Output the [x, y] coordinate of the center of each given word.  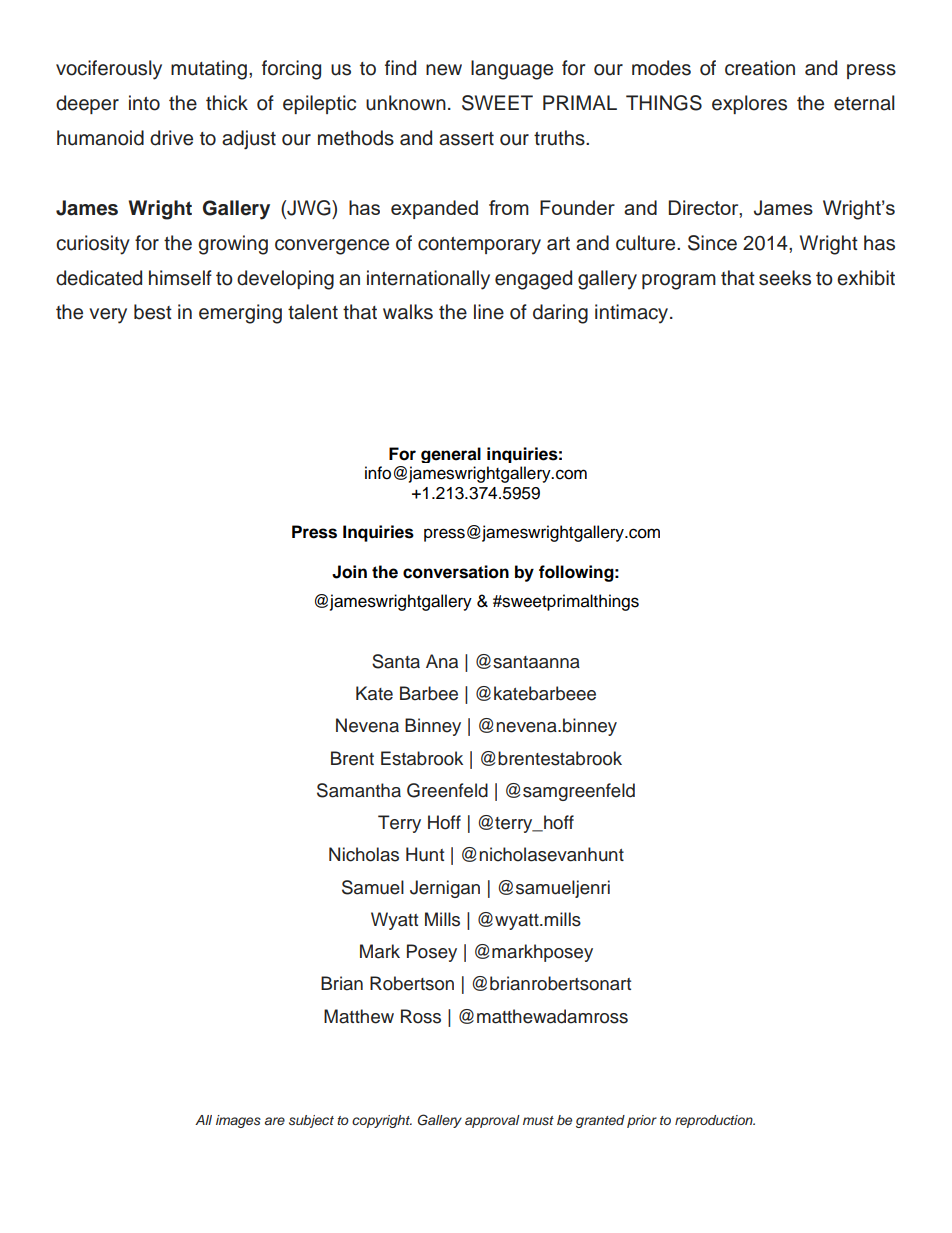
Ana [442, 661]
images [238, 1121]
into [144, 103]
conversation [456, 572]
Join [349, 572]
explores [749, 104]
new [444, 70]
